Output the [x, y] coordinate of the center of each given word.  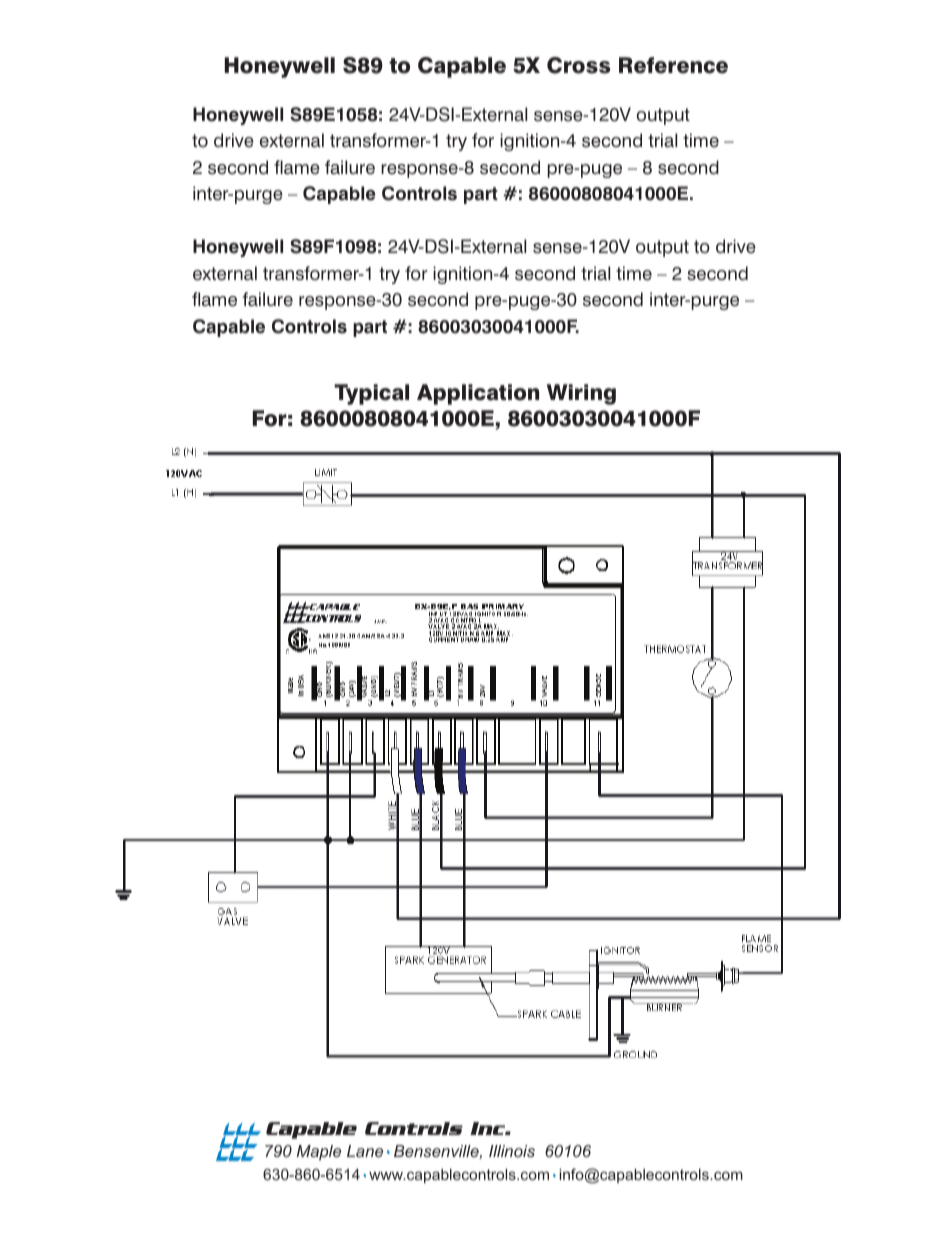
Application [478, 394]
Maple [319, 1153]
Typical [371, 394]
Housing [839, 825]
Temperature [541, 847]
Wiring [581, 394]
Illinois [512, 1151]
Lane [365, 1151]
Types [548, 759]
